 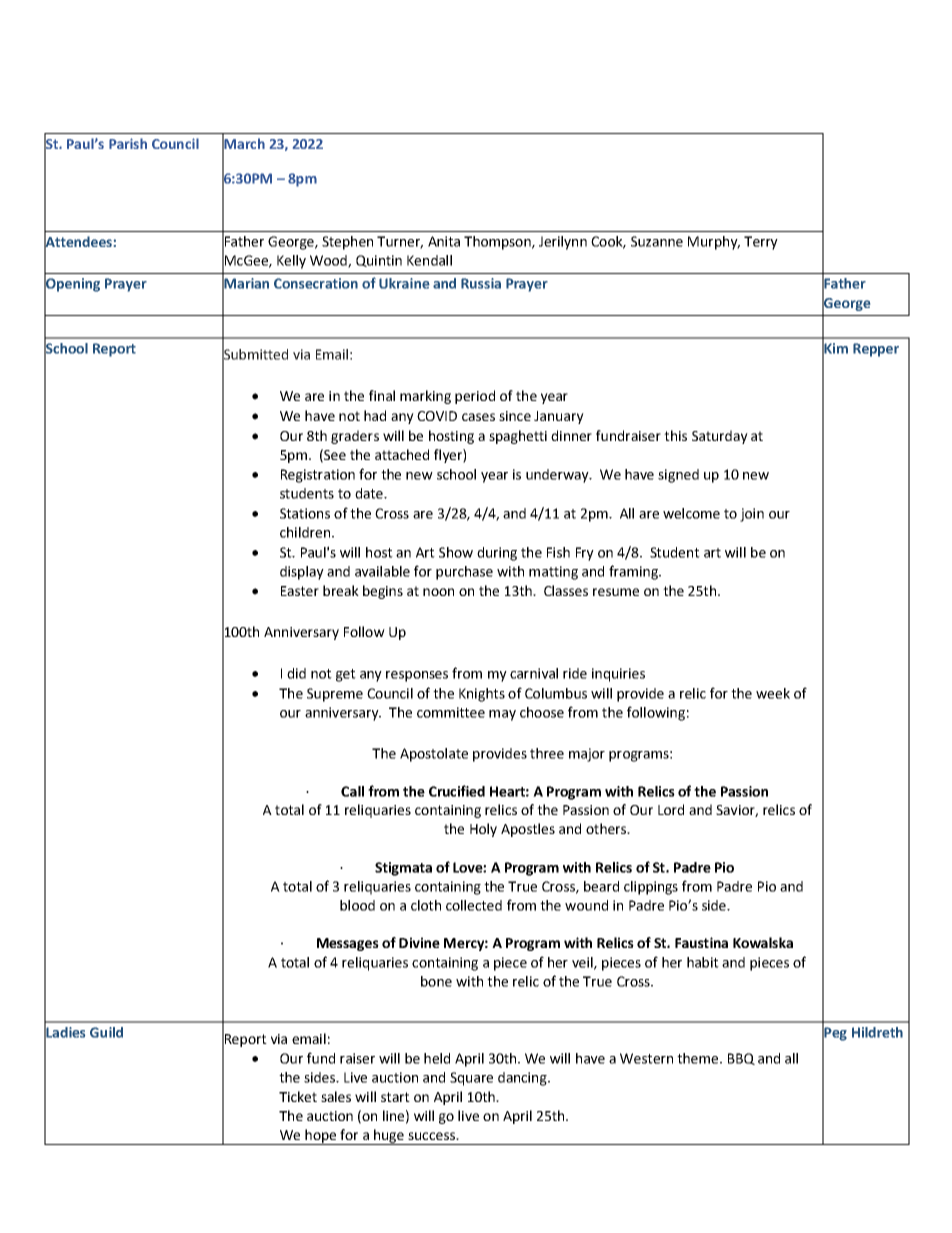 I want to click on Murphy, so click(x=714, y=243).
